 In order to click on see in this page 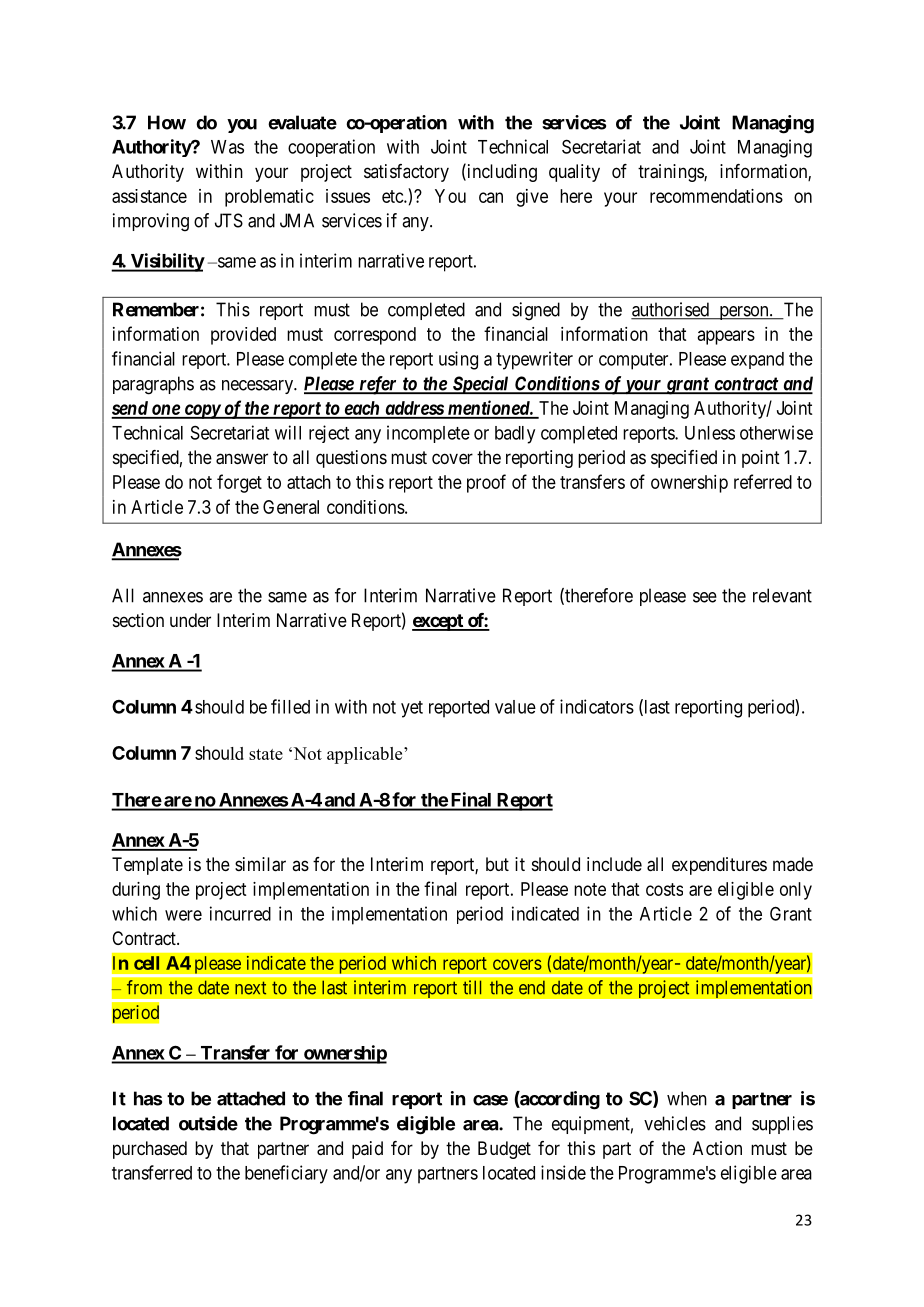, I will do `click(705, 597)`.
